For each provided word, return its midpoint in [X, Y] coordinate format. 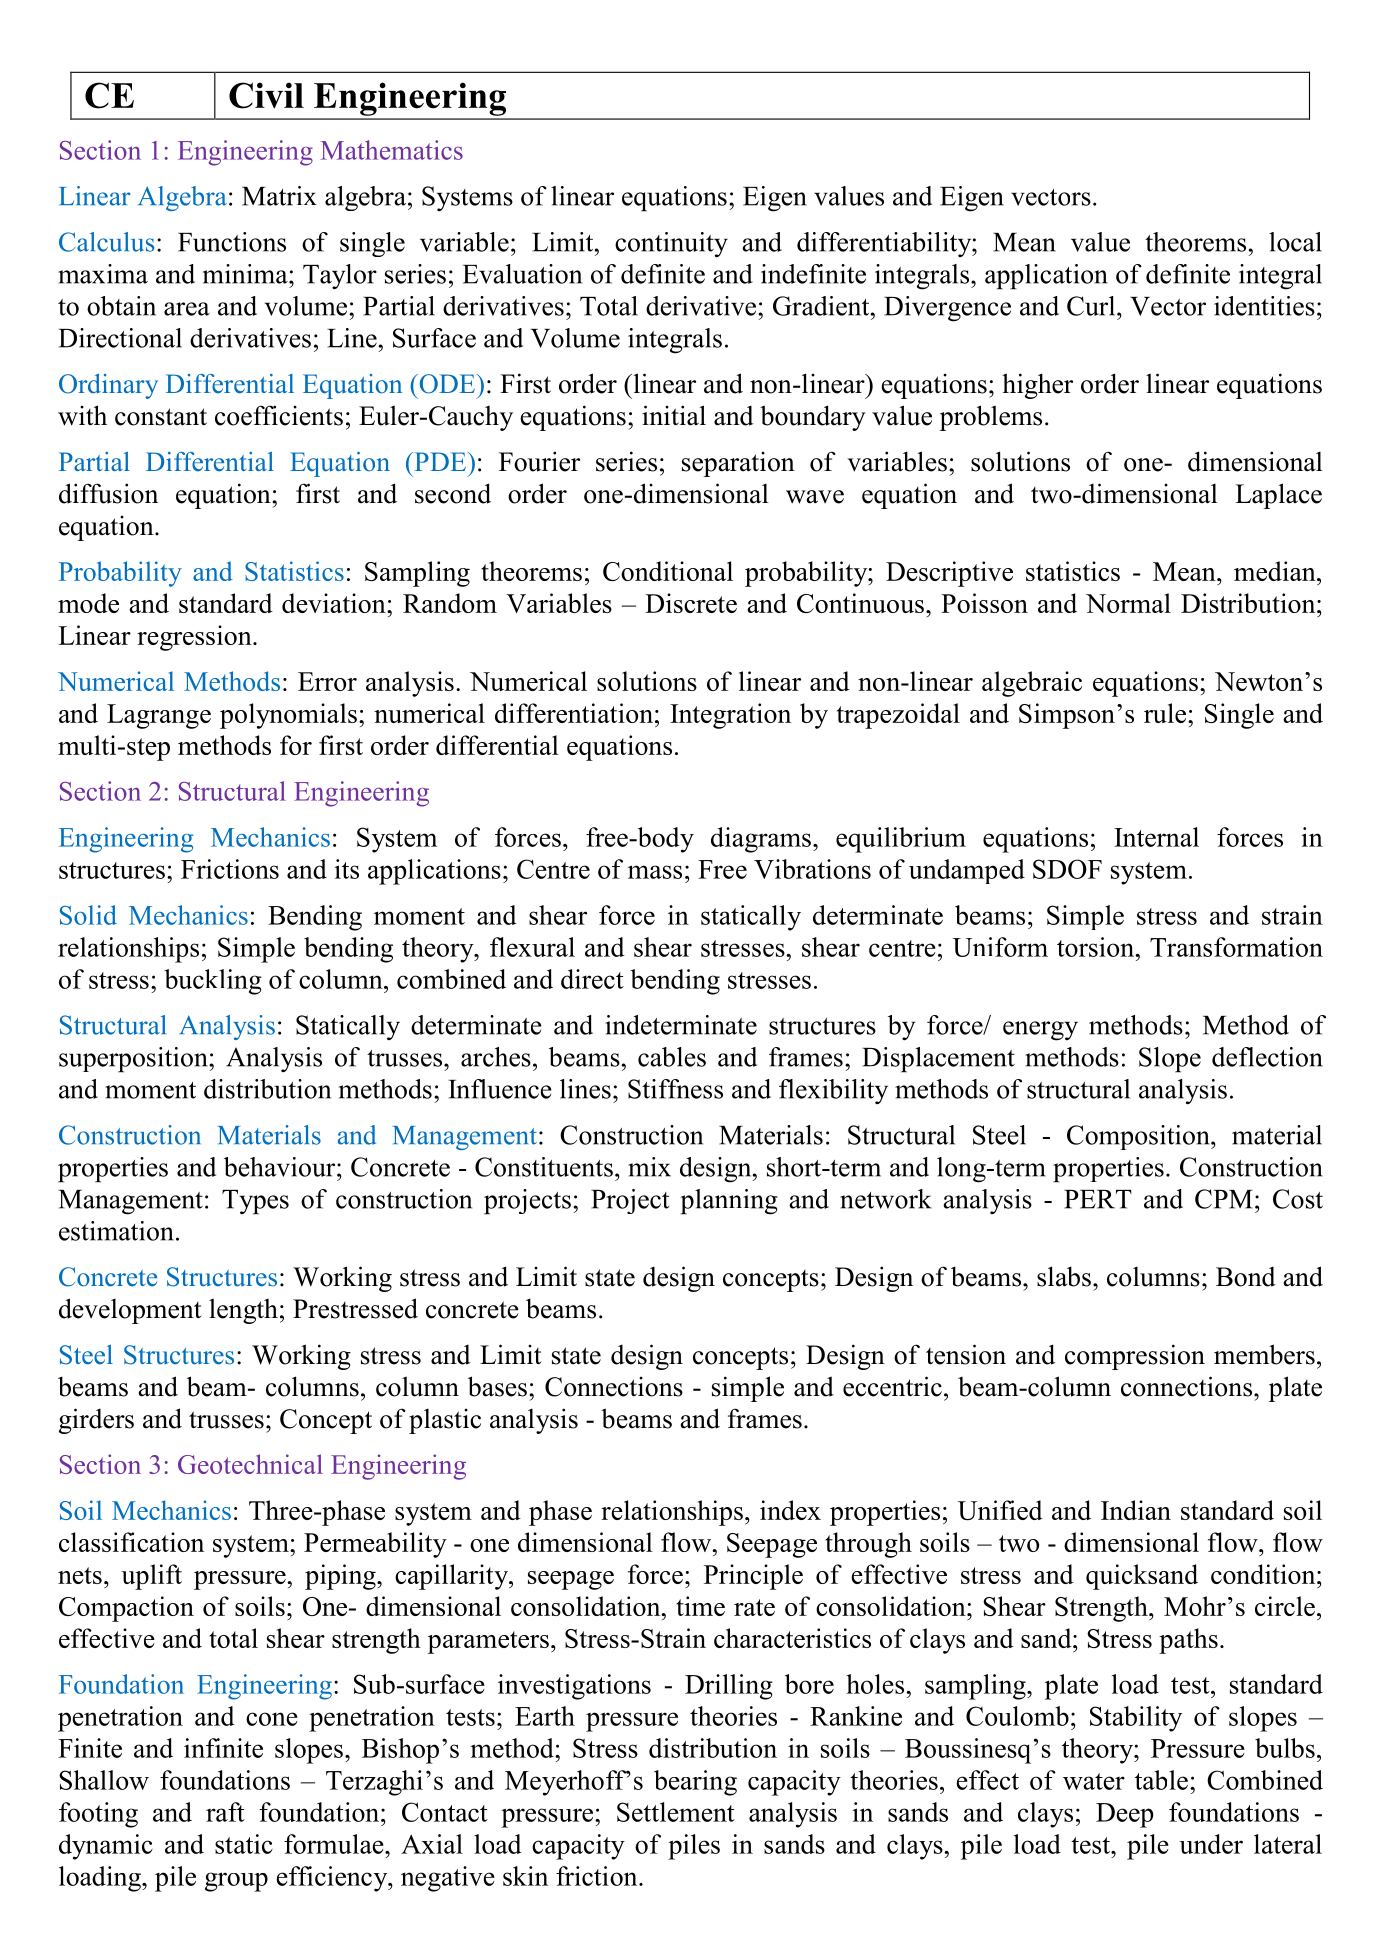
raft [225, 1812]
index [790, 1510]
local [1295, 242]
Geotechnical [250, 1464]
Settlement [676, 1812]
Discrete [691, 603]
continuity [671, 245]
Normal [1128, 603]
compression [1135, 1357]
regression [195, 638]
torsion [1097, 947]
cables [672, 1057]
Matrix [279, 196]
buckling [213, 982]
